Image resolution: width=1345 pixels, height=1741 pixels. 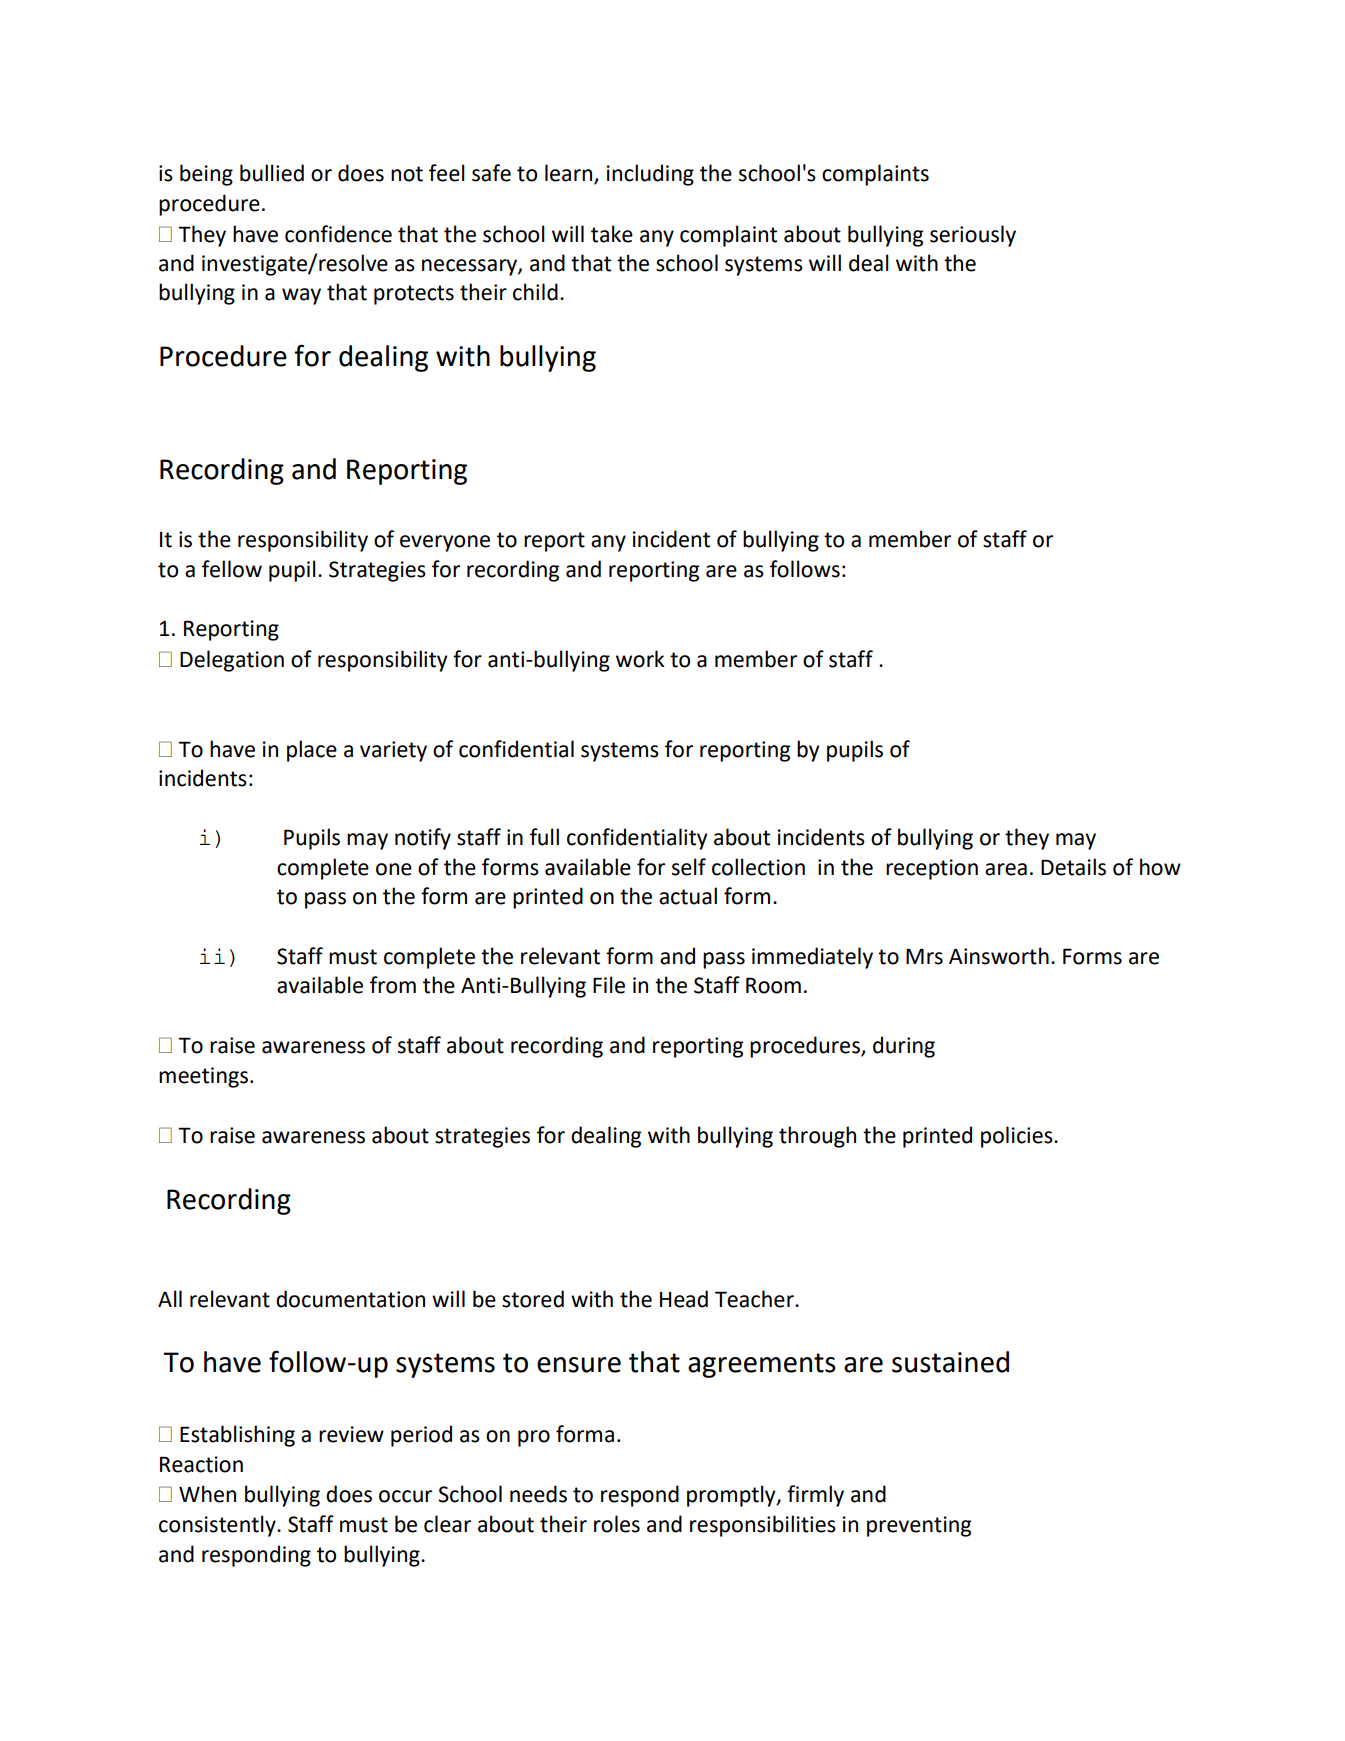 I want to click on self, so click(x=689, y=867).
